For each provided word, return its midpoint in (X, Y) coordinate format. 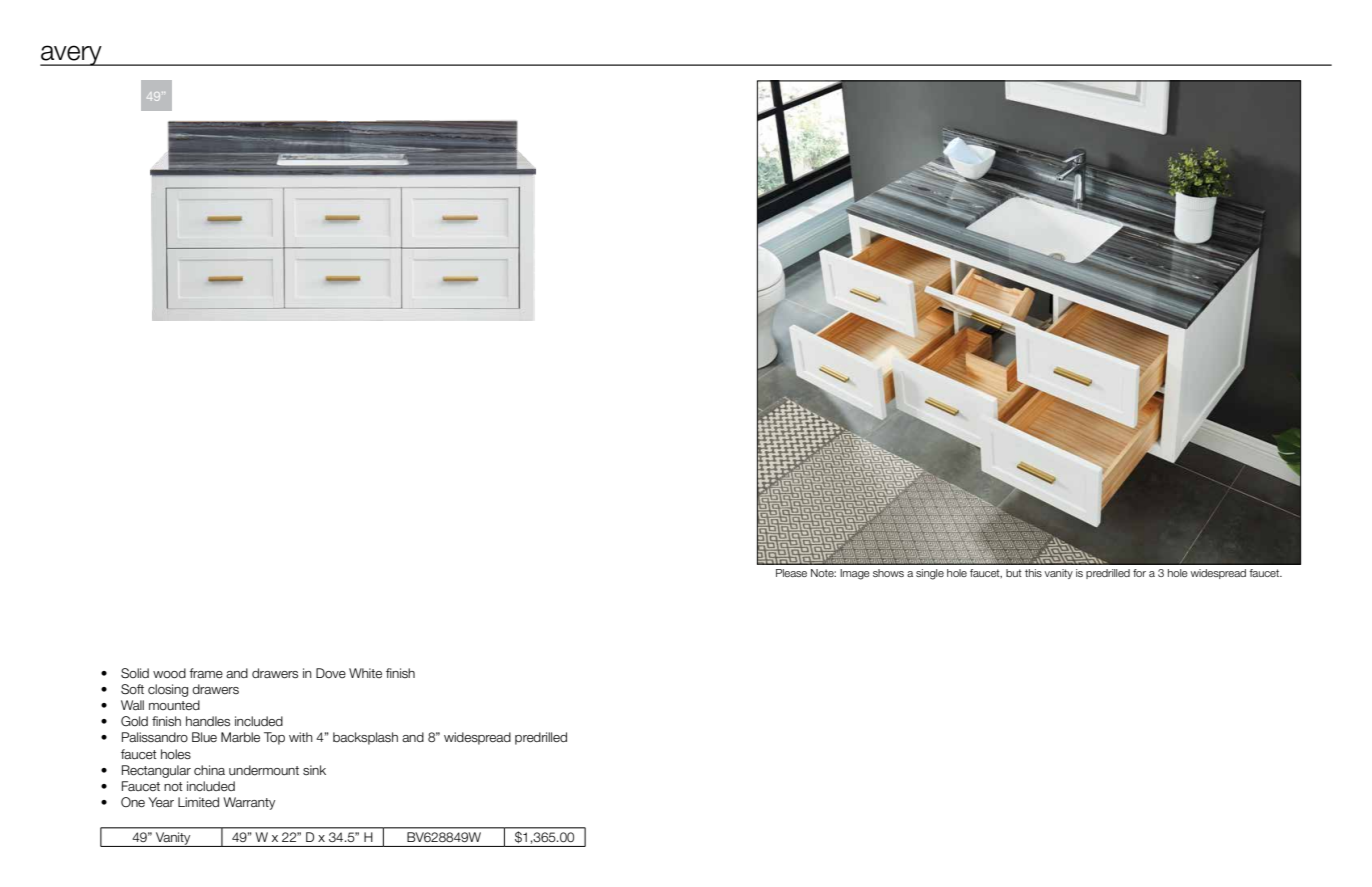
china (209, 770)
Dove (331, 673)
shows (888, 573)
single (930, 574)
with (301, 737)
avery (72, 55)
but (1014, 573)
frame (206, 673)
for (1139, 573)
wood (169, 673)
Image (855, 574)
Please (791, 573)
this (1033, 573)
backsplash (365, 738)
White (365, 673)
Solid (135, 673)
